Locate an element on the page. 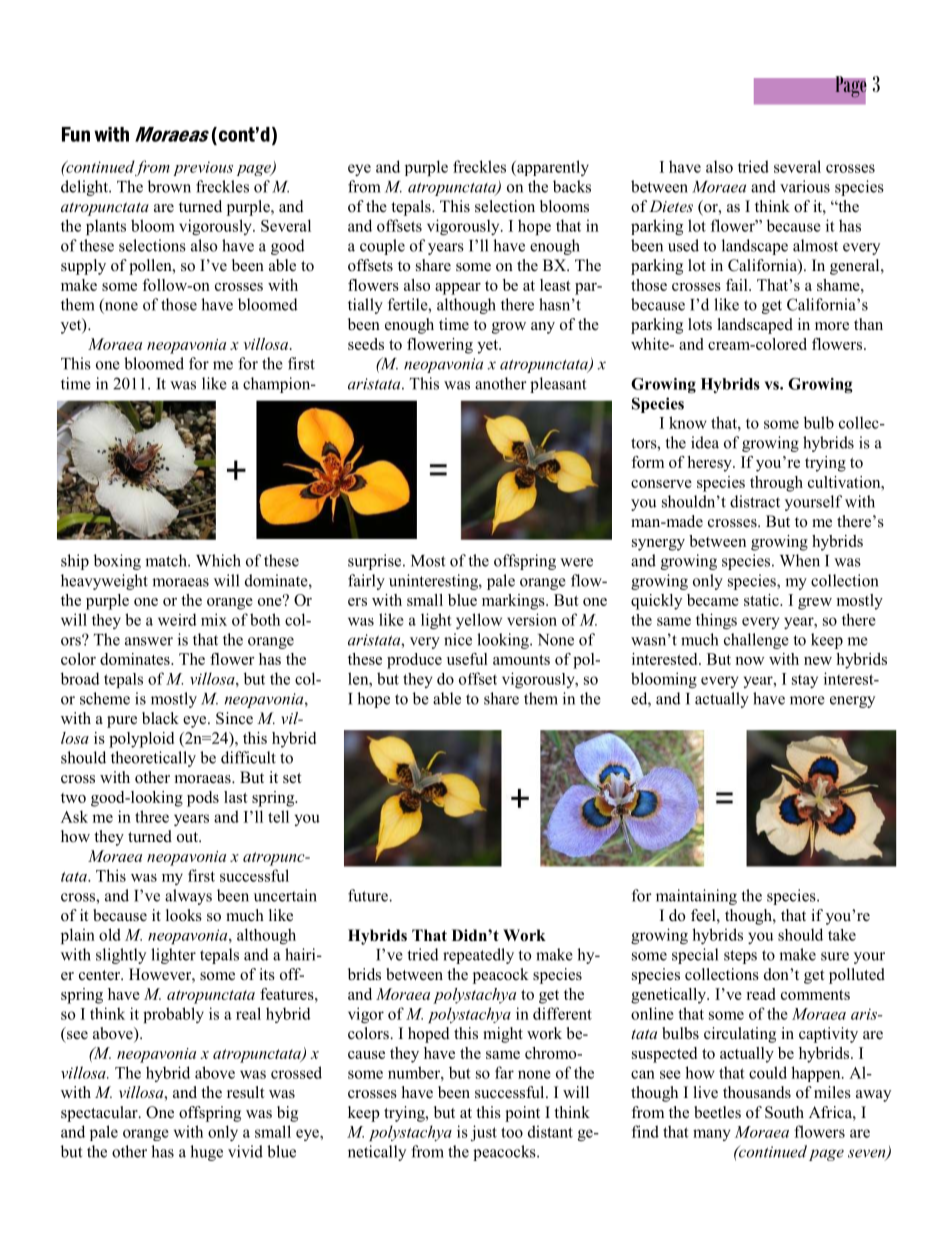 The width and height of the page is (952, 1233). brown is located at coordinates (169, 186).
